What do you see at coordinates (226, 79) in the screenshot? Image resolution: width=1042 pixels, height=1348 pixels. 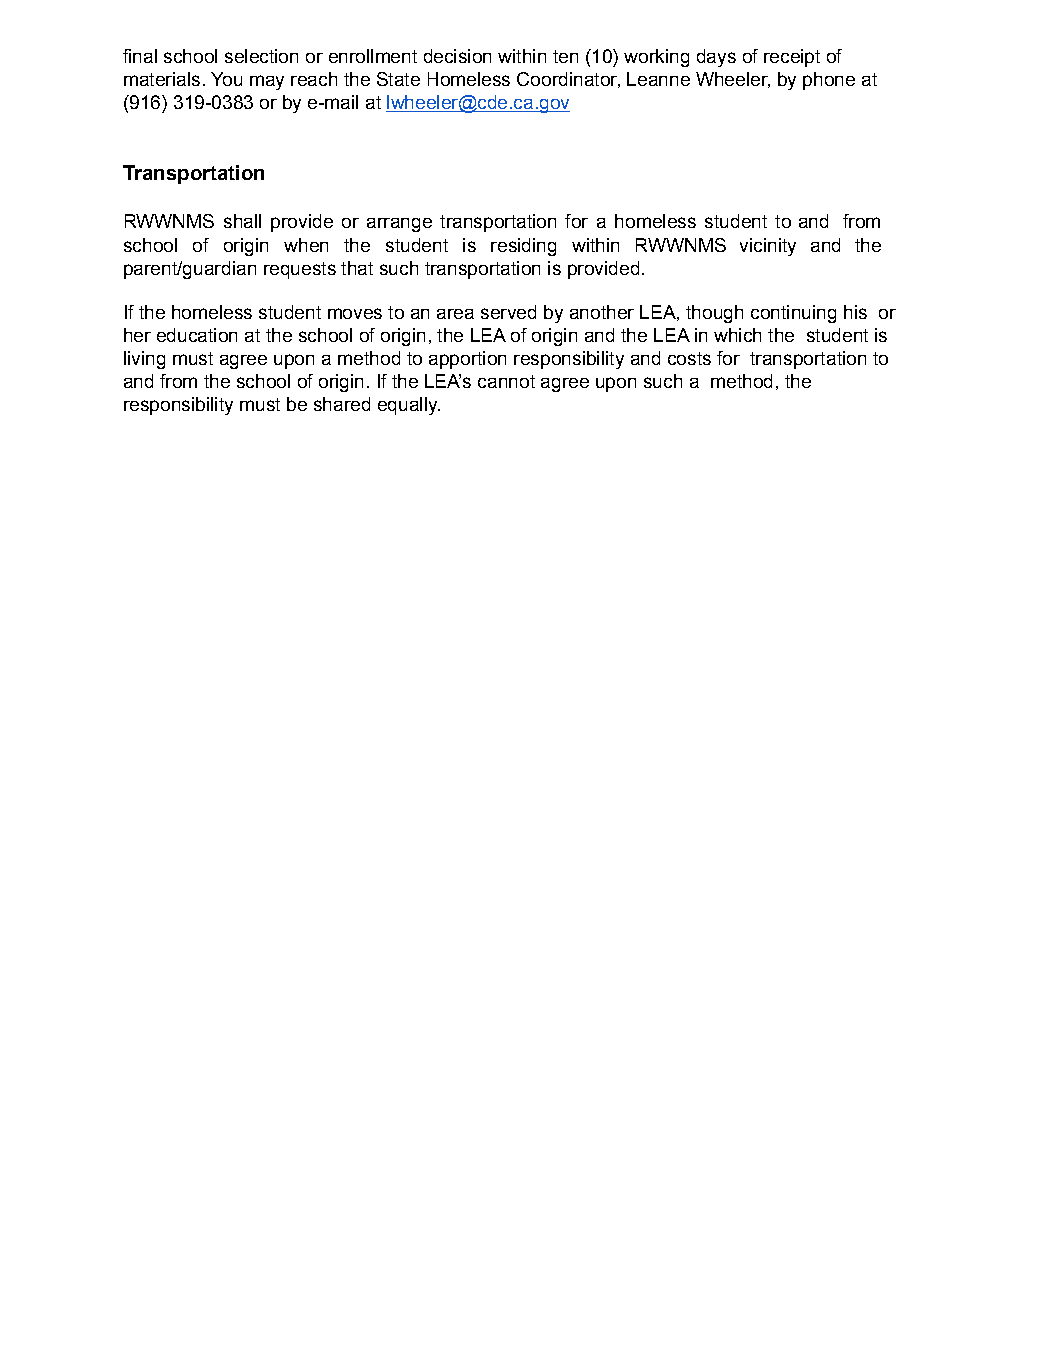 I see `You` at bounding box center [226, 79].
